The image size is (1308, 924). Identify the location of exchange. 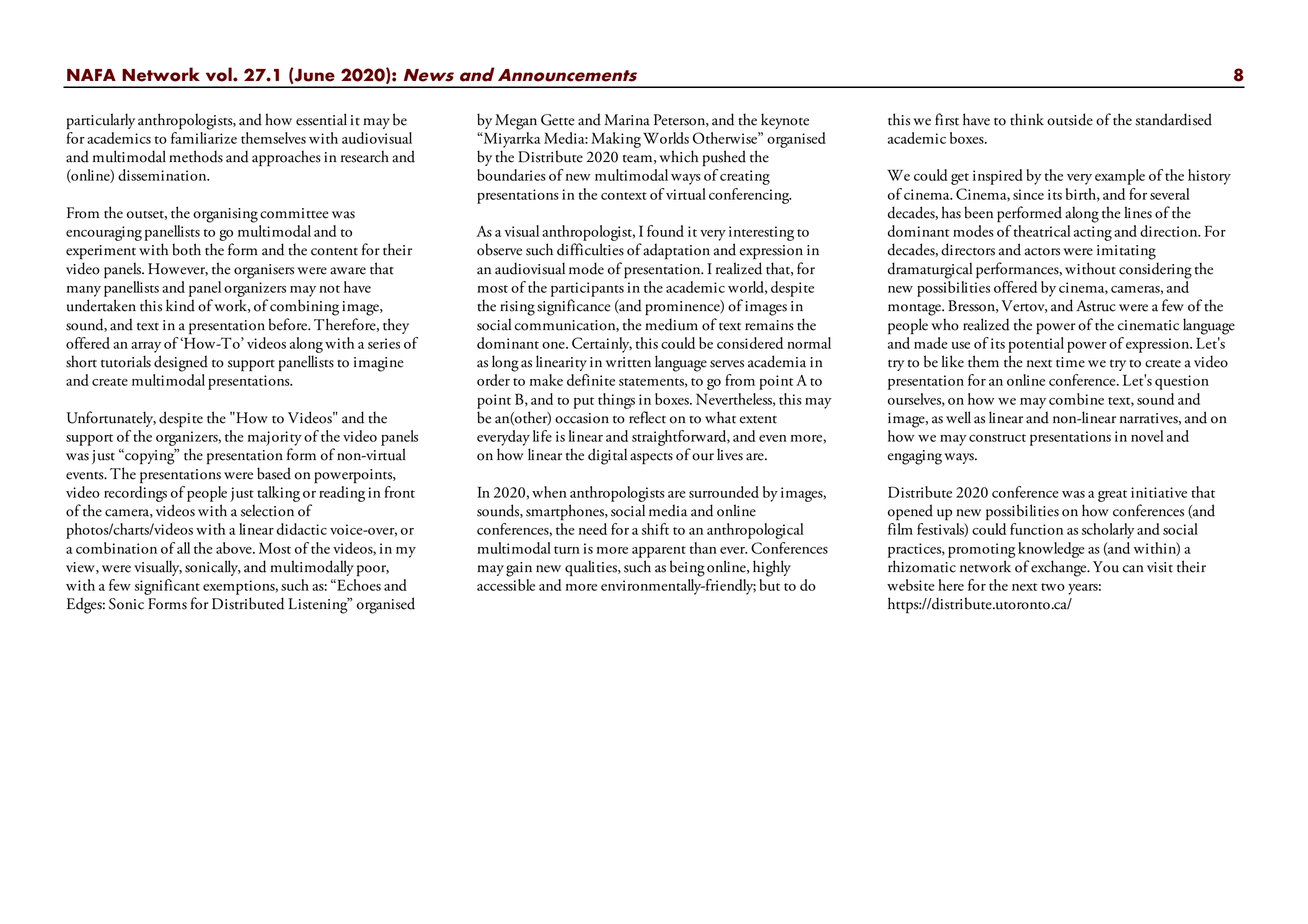
(1060, 568).
